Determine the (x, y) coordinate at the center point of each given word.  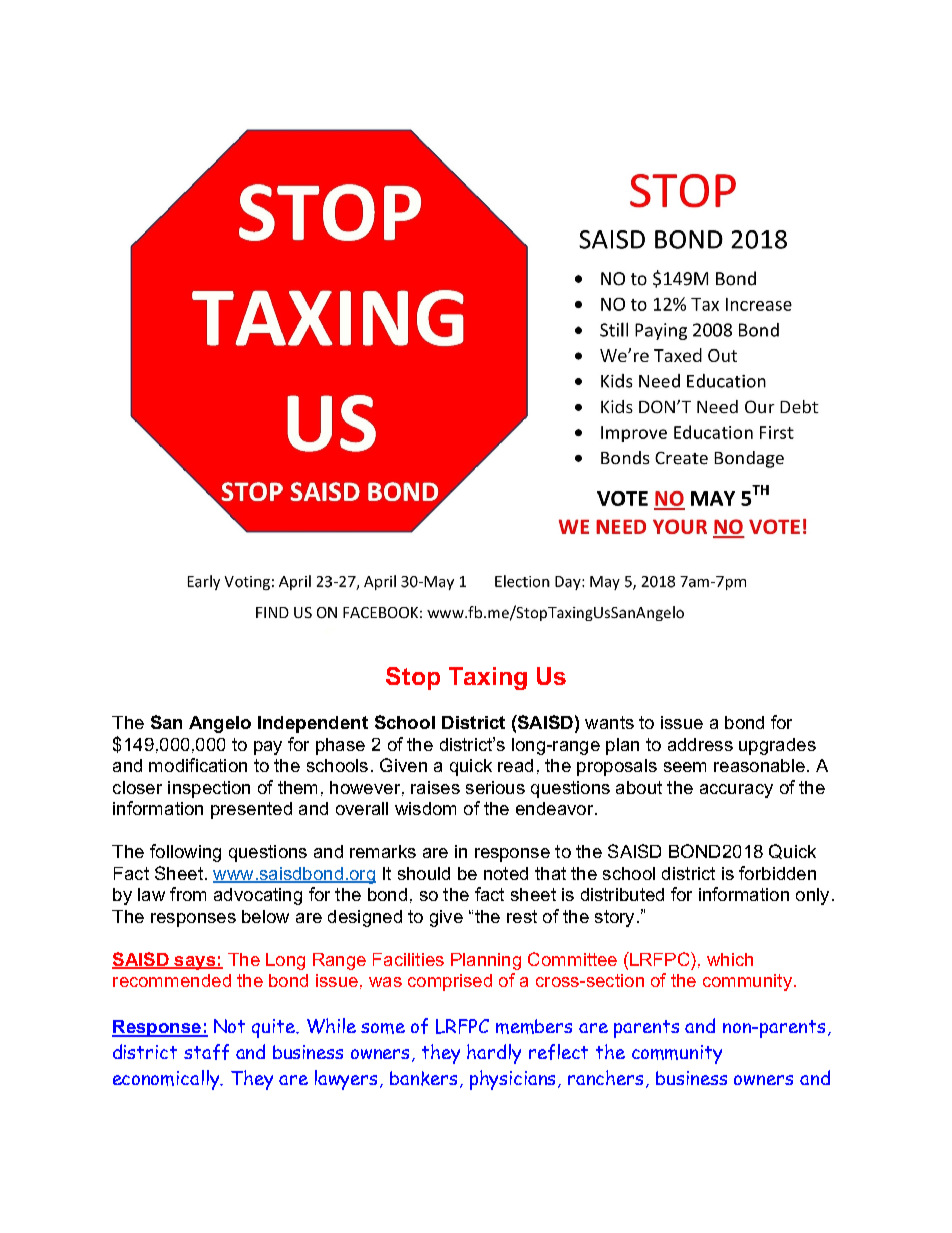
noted (506, 873)
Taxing (488, 678)
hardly (494, 1054)
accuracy (736, 791)
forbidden (777, 873)
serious (495, 787)
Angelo (220, 724)
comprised (450, 982)
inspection (209, 789)
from (188, 894)
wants (609, 722)
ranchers (607, 1079)
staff (206, 1052)
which (730, 959)
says (195, 963)
